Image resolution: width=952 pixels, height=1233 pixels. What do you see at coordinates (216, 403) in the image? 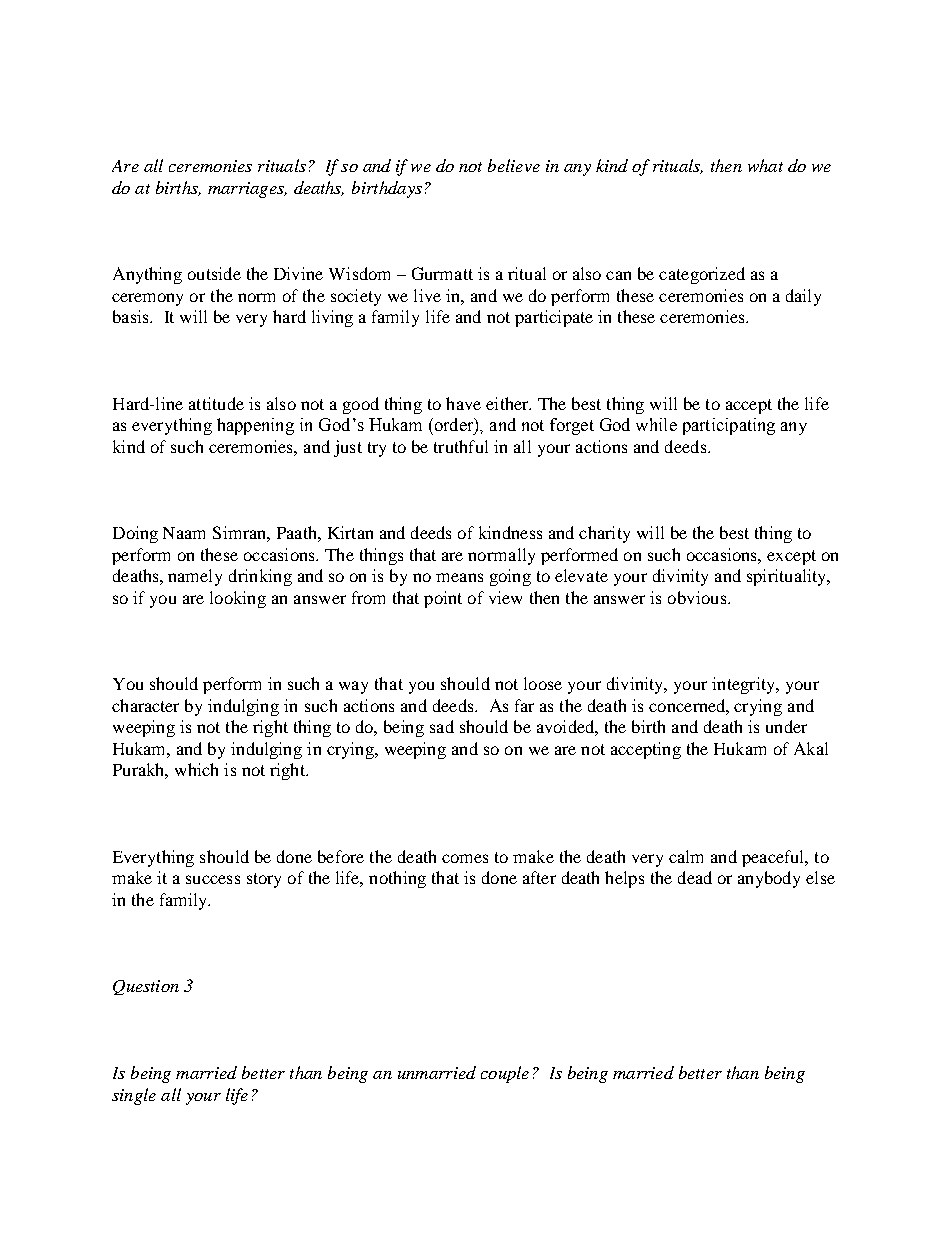
I see `attitude` at bounding box center [216, 403].
